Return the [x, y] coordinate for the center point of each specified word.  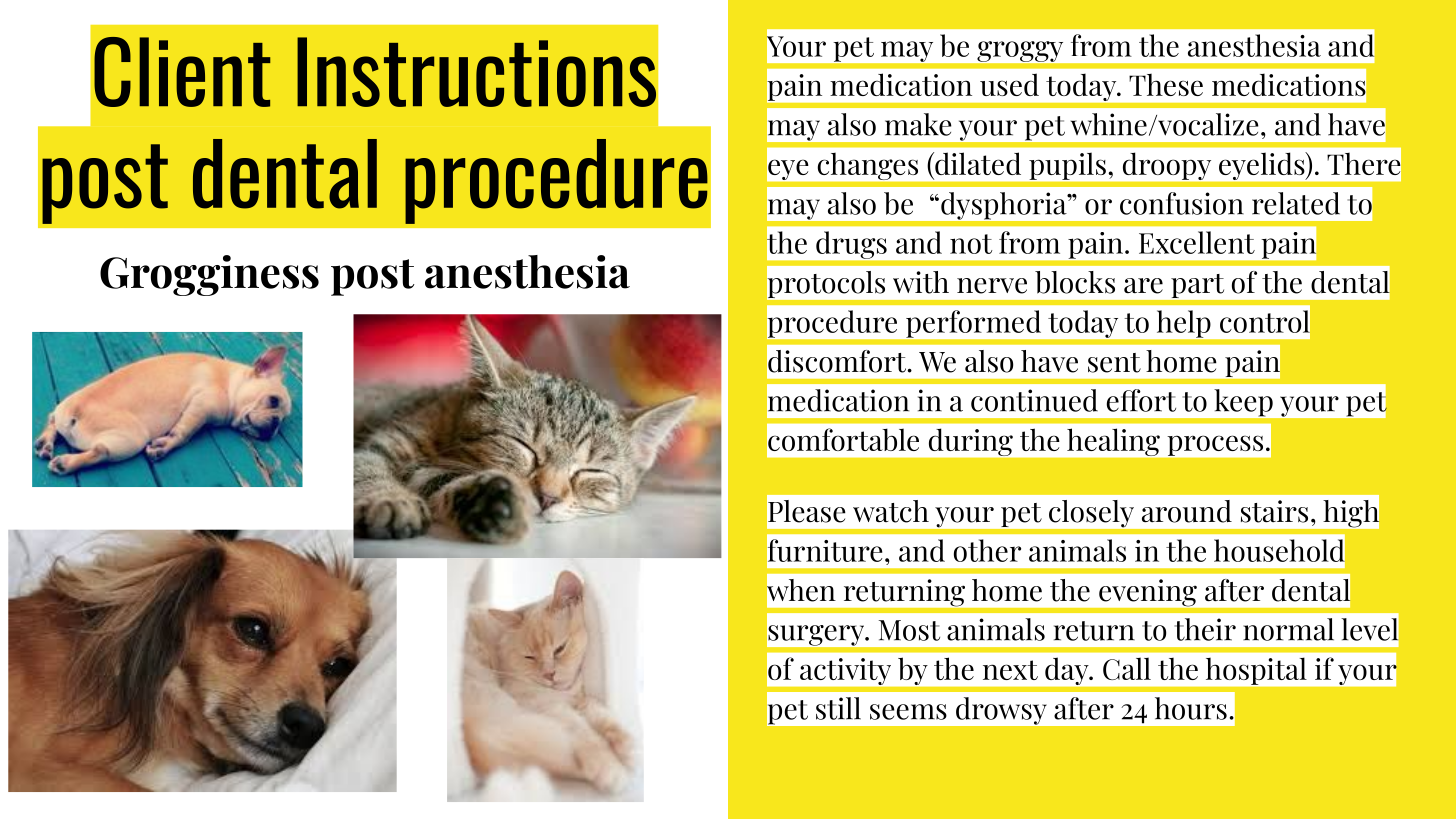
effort [1141, 400]
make [918, 124]
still [838, 708]
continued [1034, 400]
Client [182, 72]
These [1166, 85]
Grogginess [209, 275]
